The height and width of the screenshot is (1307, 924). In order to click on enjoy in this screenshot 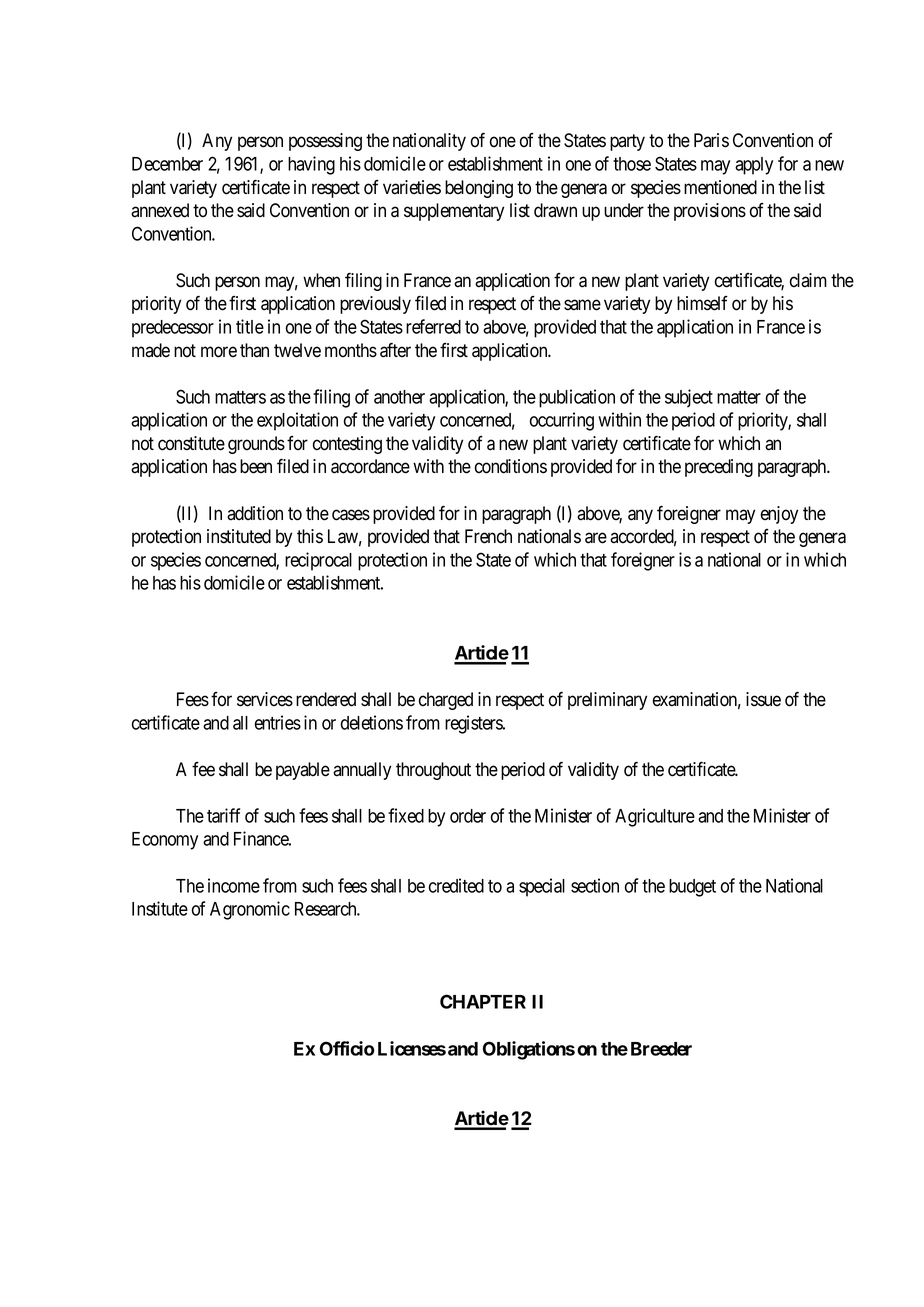, I will do `click(779, 515)`.
